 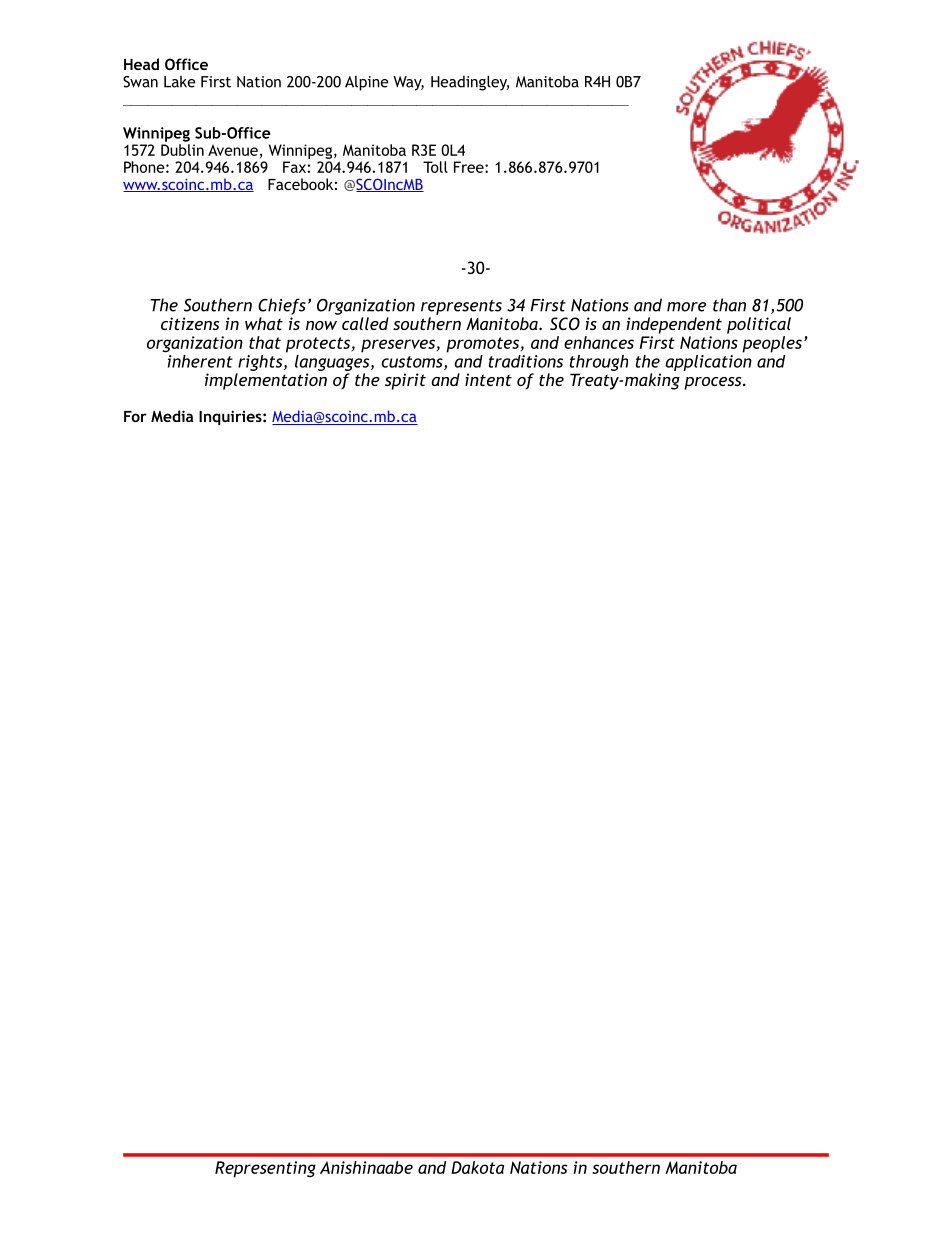 I want to click on through, so click(x=599, y=363).
